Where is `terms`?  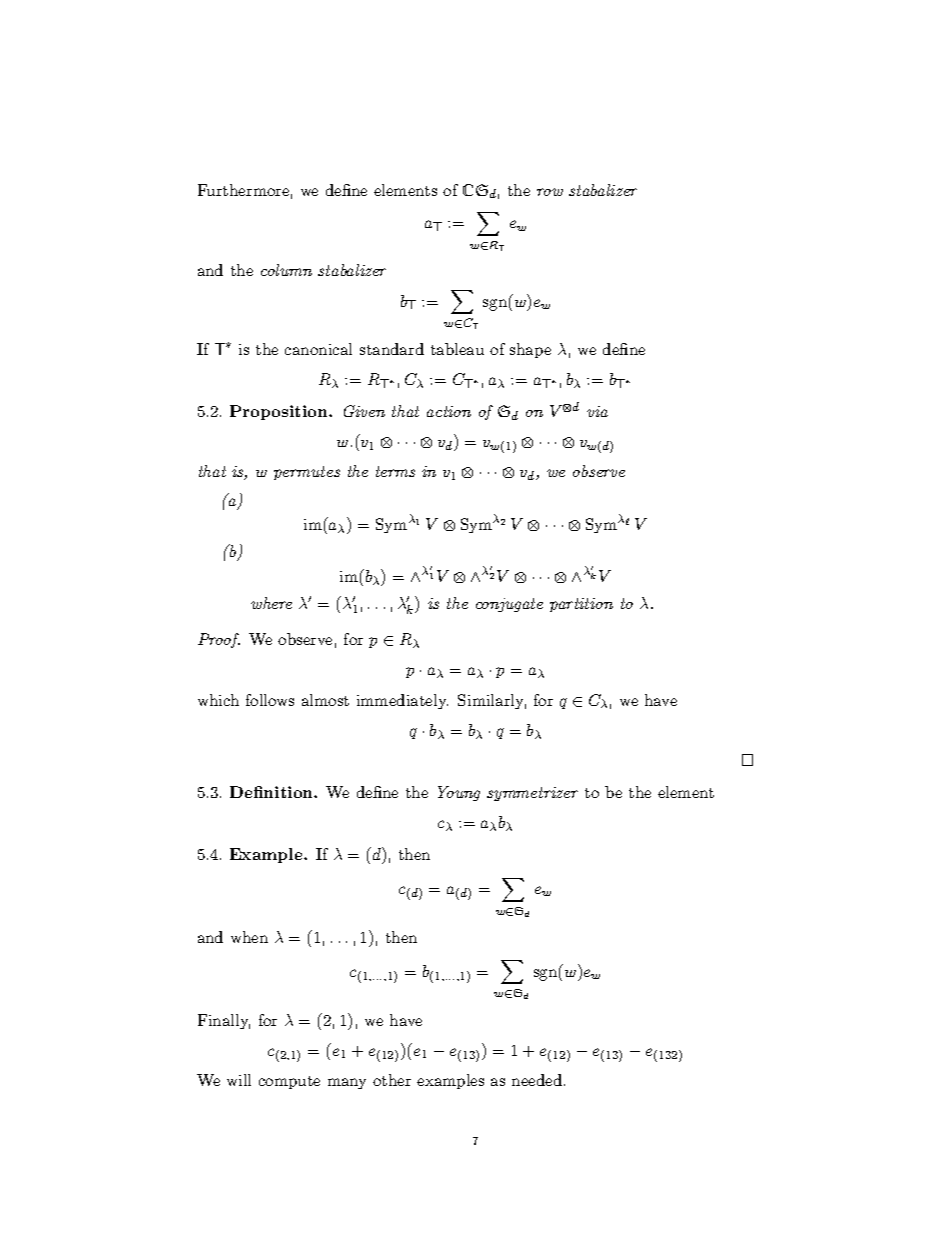 terms is located at coordinates (395, 471).
